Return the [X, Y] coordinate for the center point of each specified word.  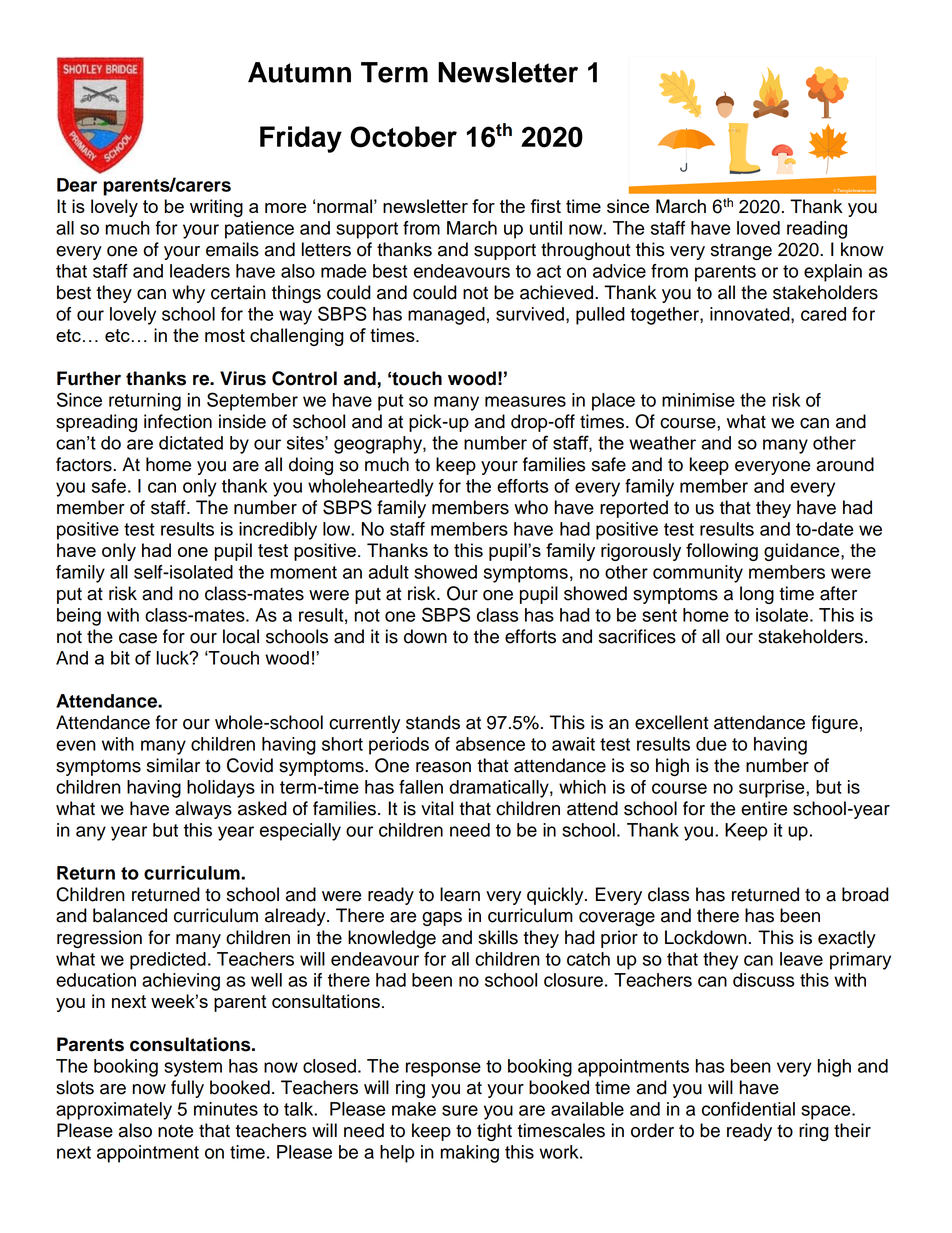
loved [758, 228]
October [403, 137]
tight [494, 1132]
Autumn [299, 72]
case [138, 638]
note [175, 1131]
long [757, 595]
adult [389, 572]
